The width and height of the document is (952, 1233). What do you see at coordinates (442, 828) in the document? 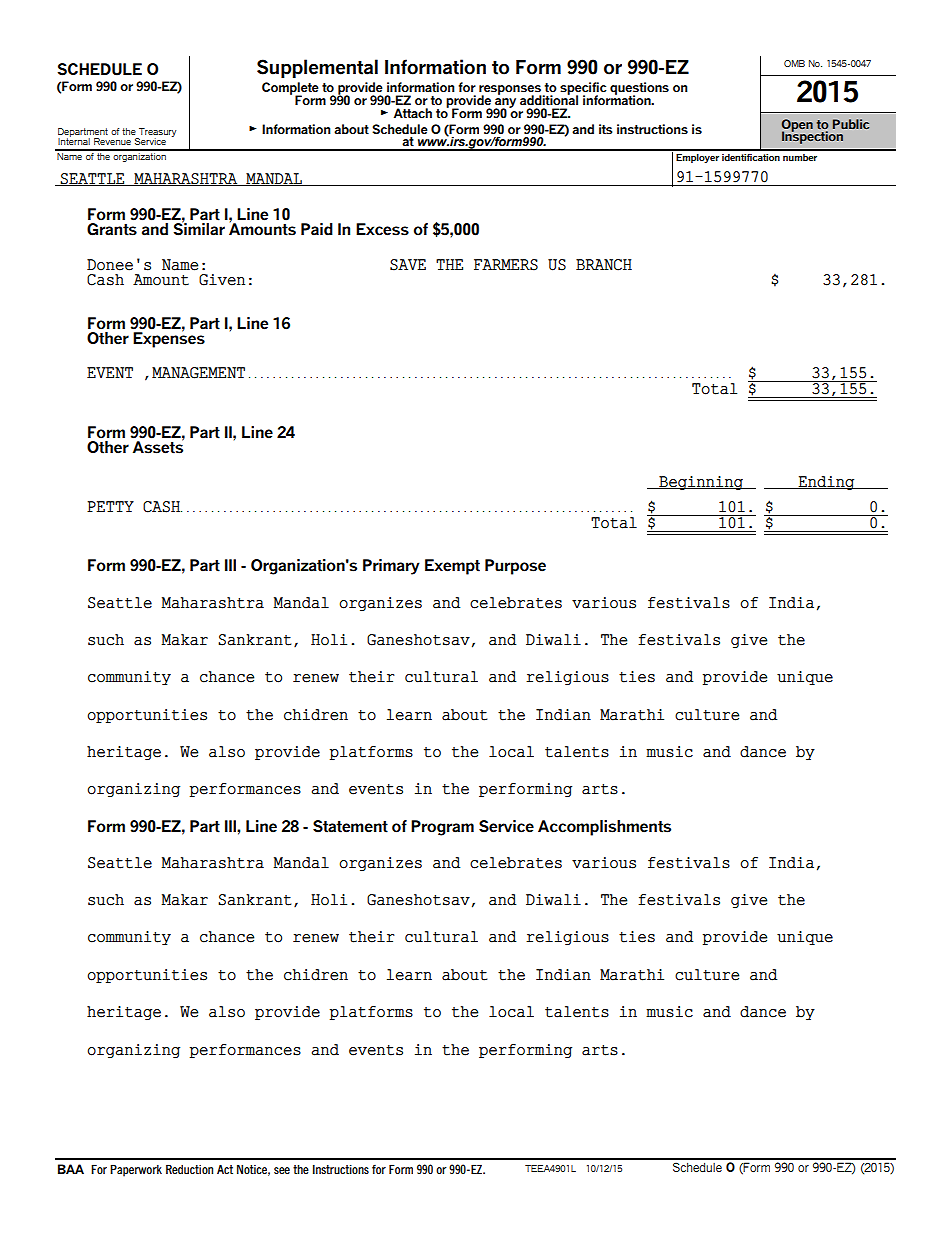
I see `Program` at bounding box center [442, 828].
